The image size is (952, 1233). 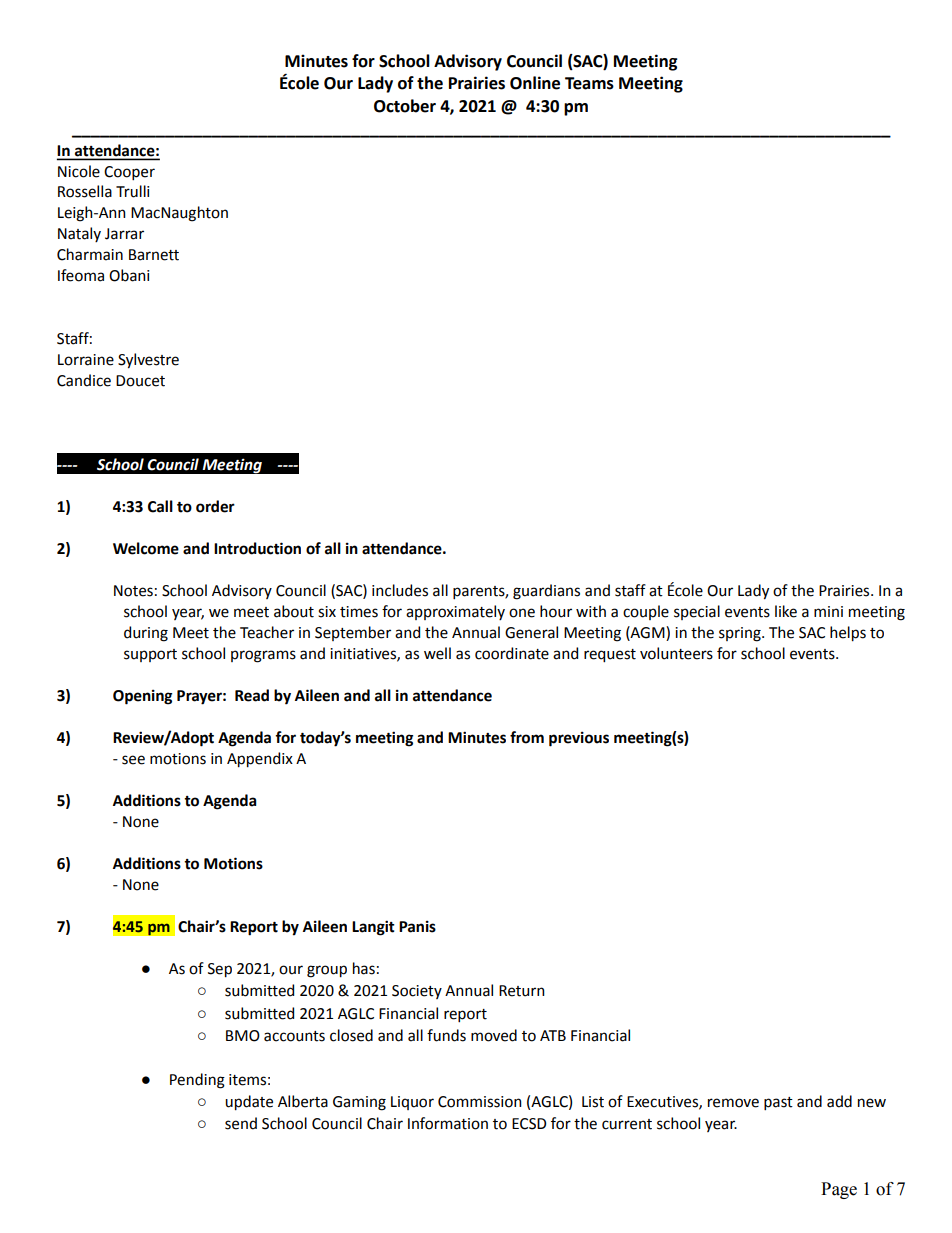 I want to click on send, so click(x=241, y=1123).
